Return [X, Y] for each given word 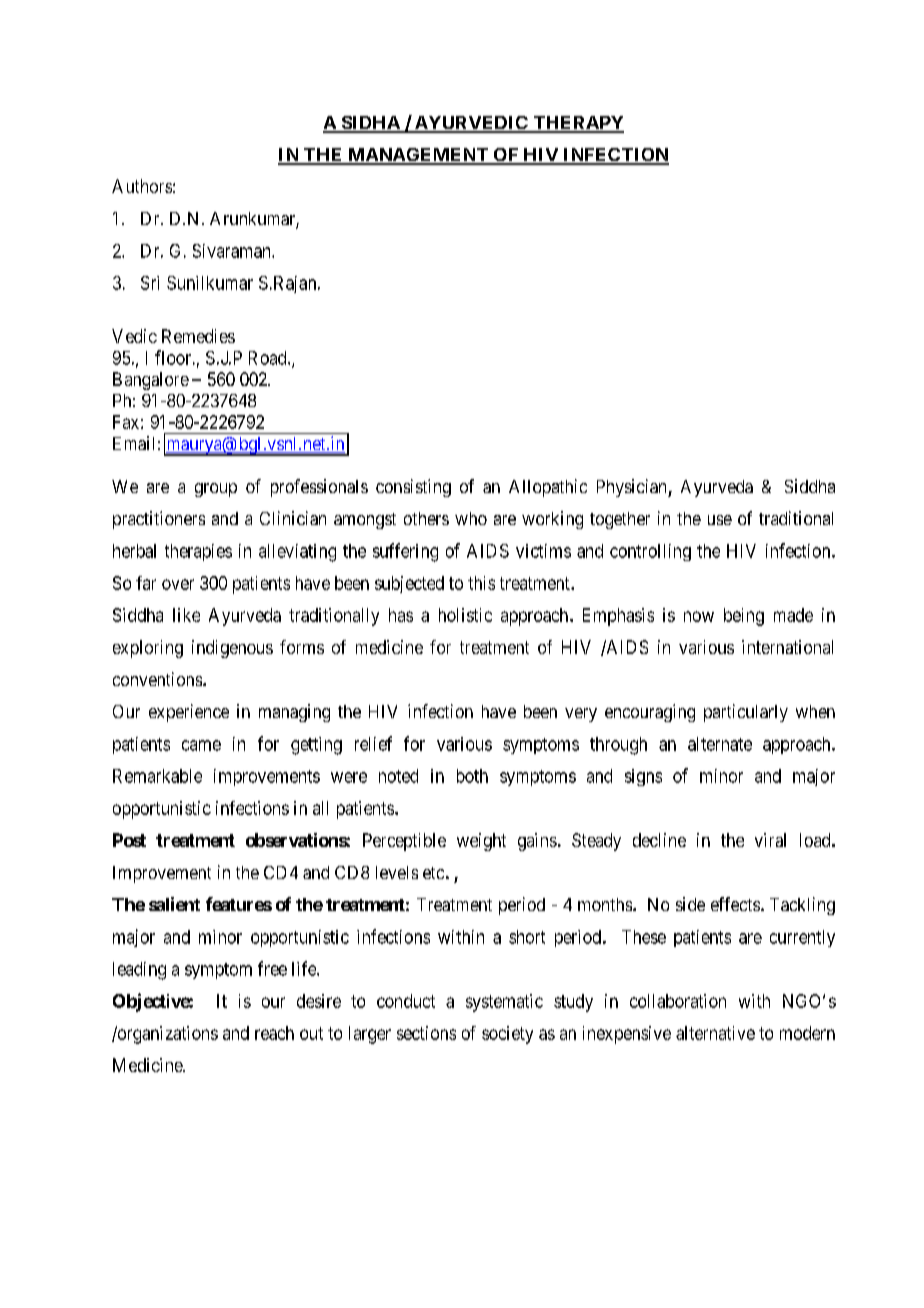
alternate [720, 744]
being [744, 617]
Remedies [198, 336]
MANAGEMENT [418, 156]
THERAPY [577, 124]
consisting [413, 488]
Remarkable [157, 776]
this [481, 583]
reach [274, 1033]
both [472, 776]
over [178, 584]
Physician [633, 488]
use [720, 520]
